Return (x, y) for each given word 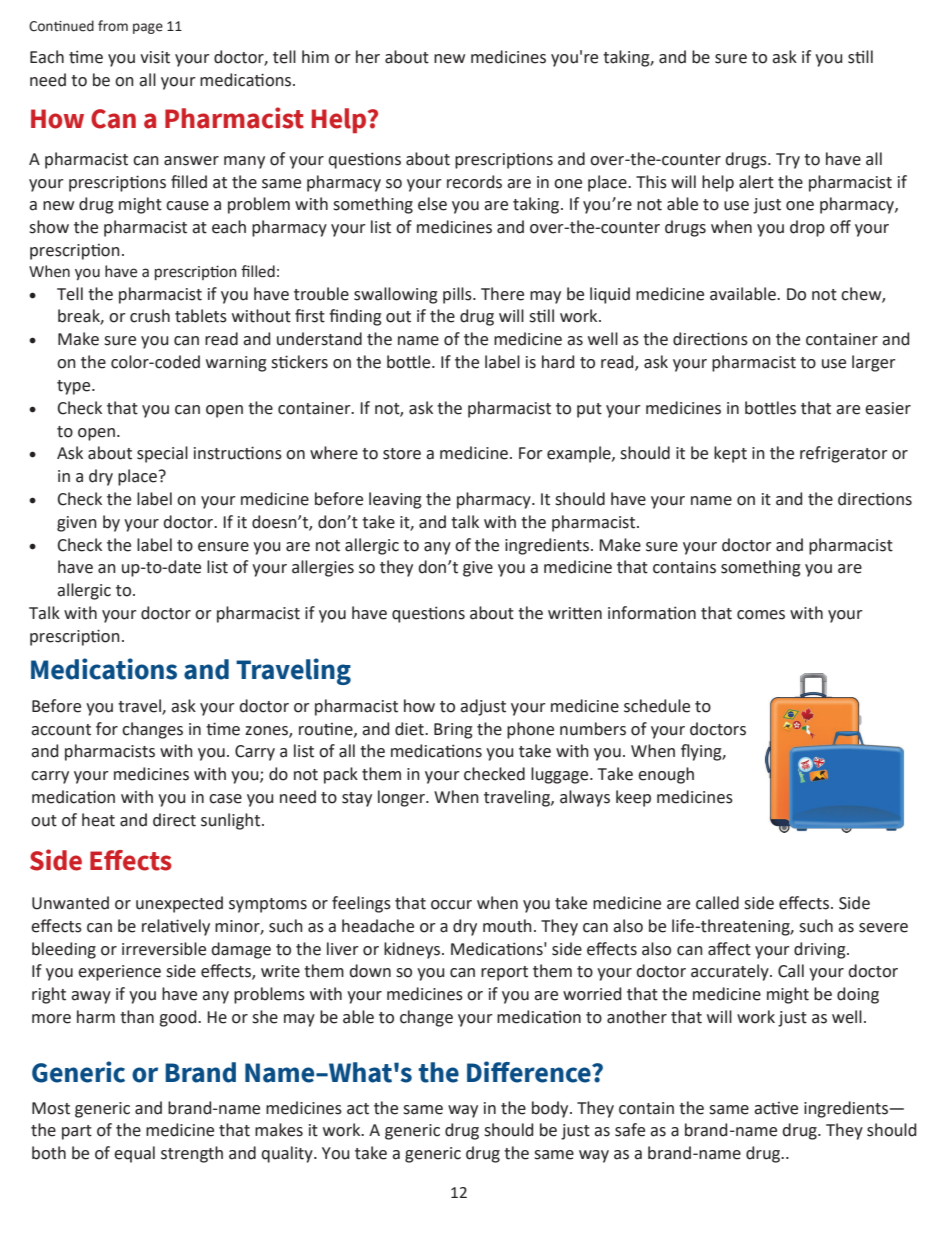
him (315, 56)
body (551, 1109)
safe (630, 1130)
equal (134, 1154)
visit (155, 57)
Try (788, 161)
